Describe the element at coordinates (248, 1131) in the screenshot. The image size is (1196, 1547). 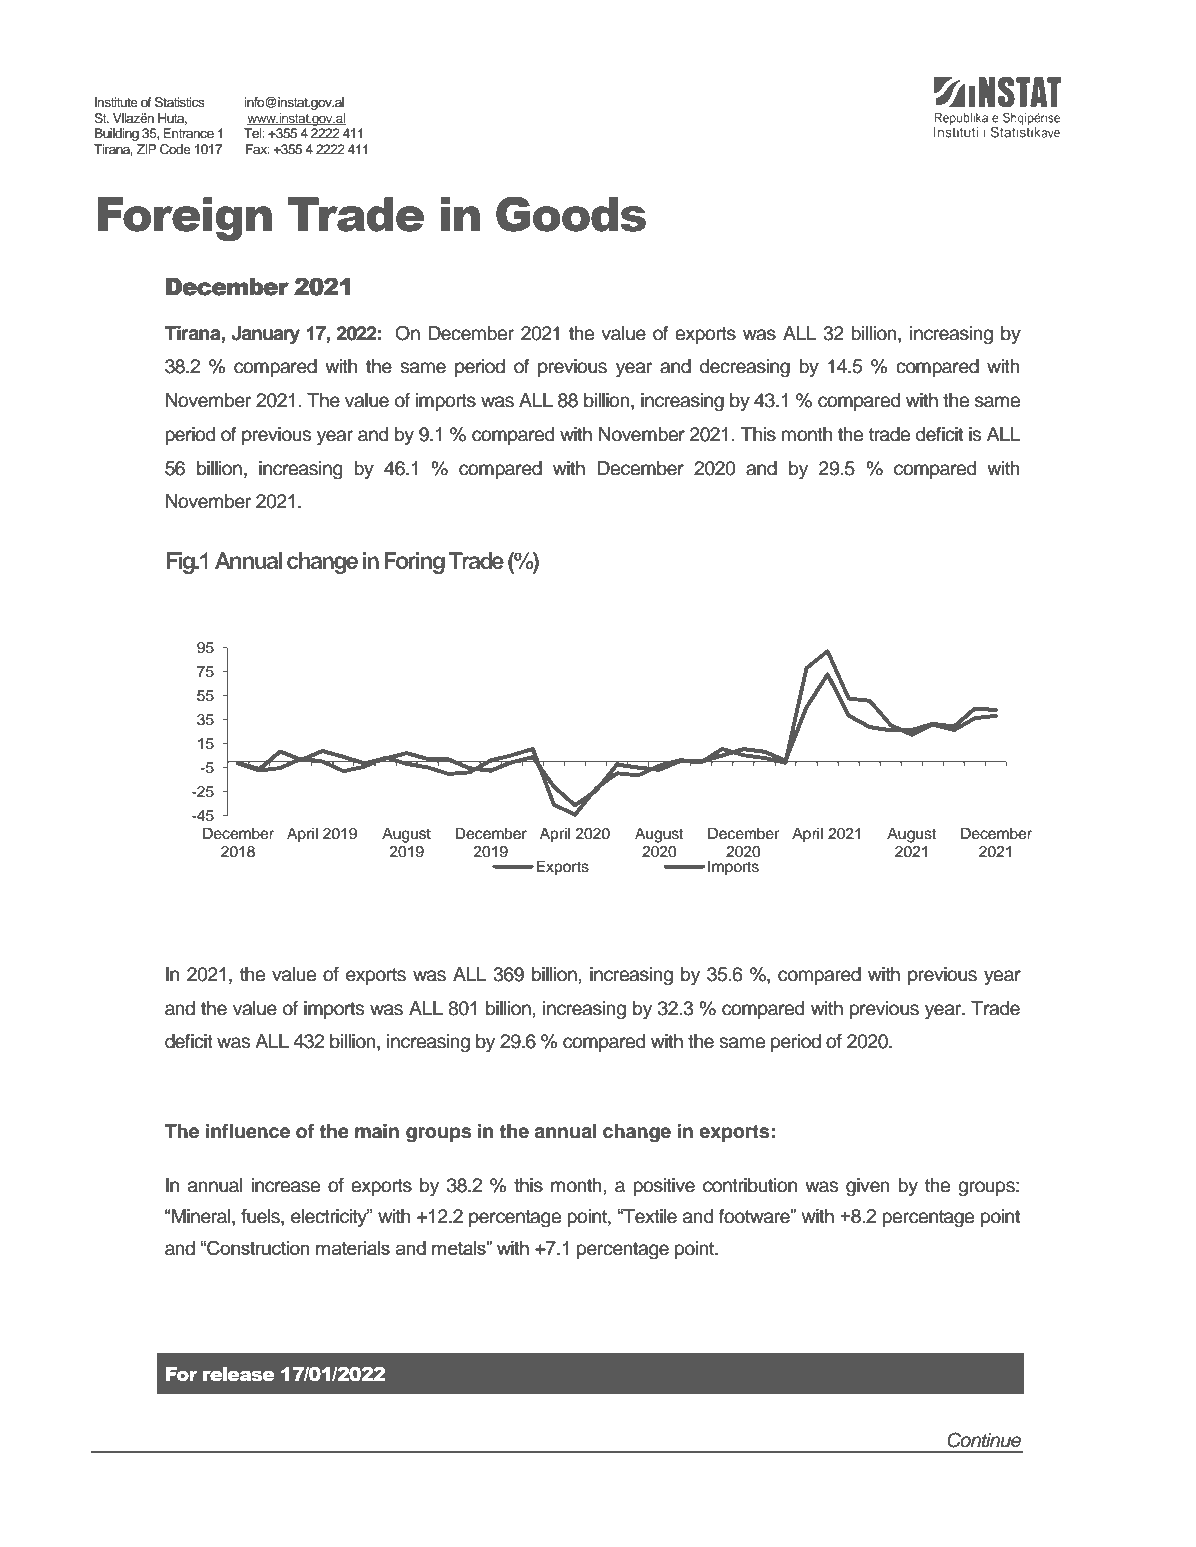
I see `influence` at that location.
